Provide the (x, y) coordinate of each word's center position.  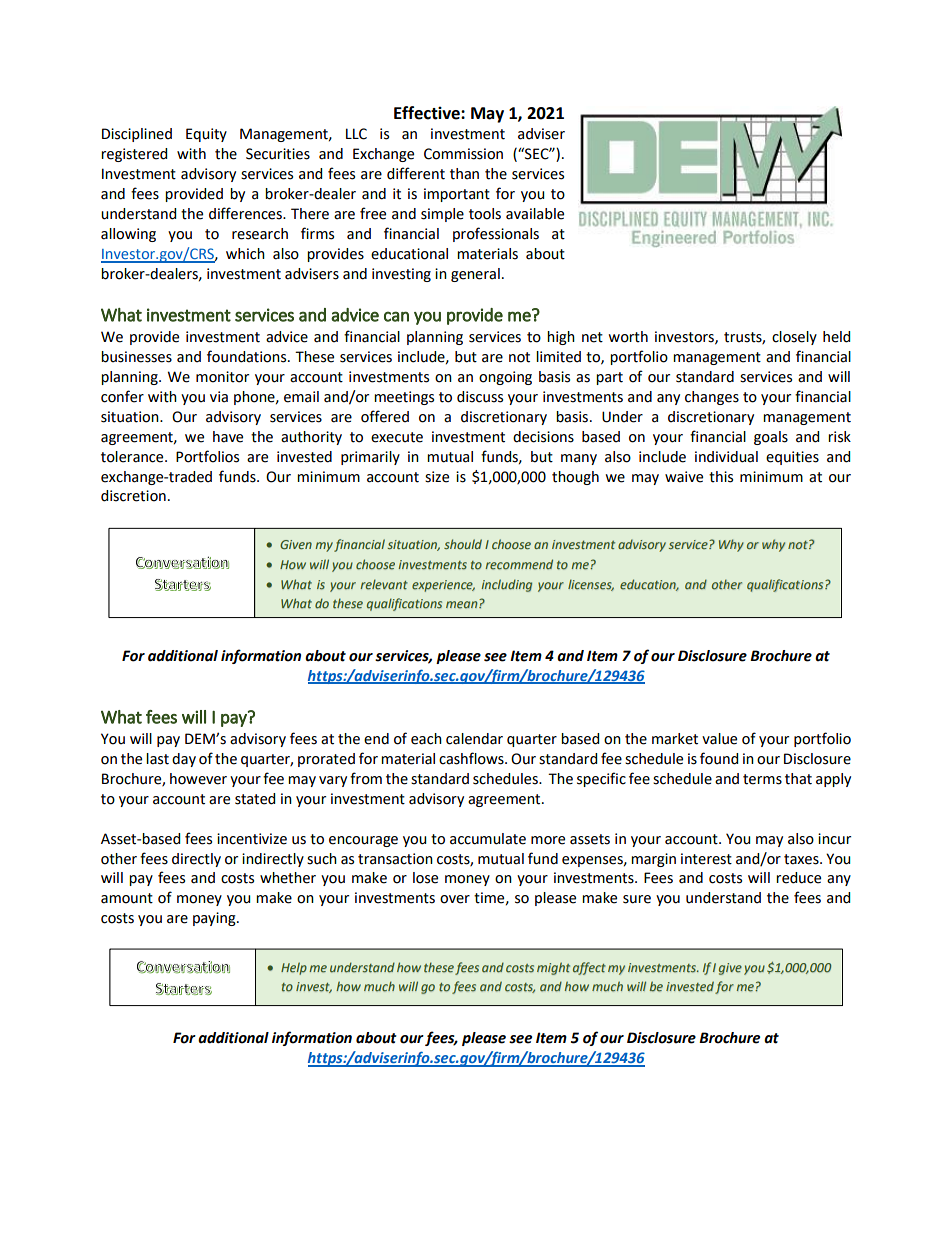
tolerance (133, 457)
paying (215, 919)
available (535, 214)
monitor (222, 377)
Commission (463, 154)
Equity (206, 135)
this (721, 477)
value (719, 739)
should (463, 544)
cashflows (472, 758)
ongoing (505, 378)
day (184, 760)
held (836, 337)
